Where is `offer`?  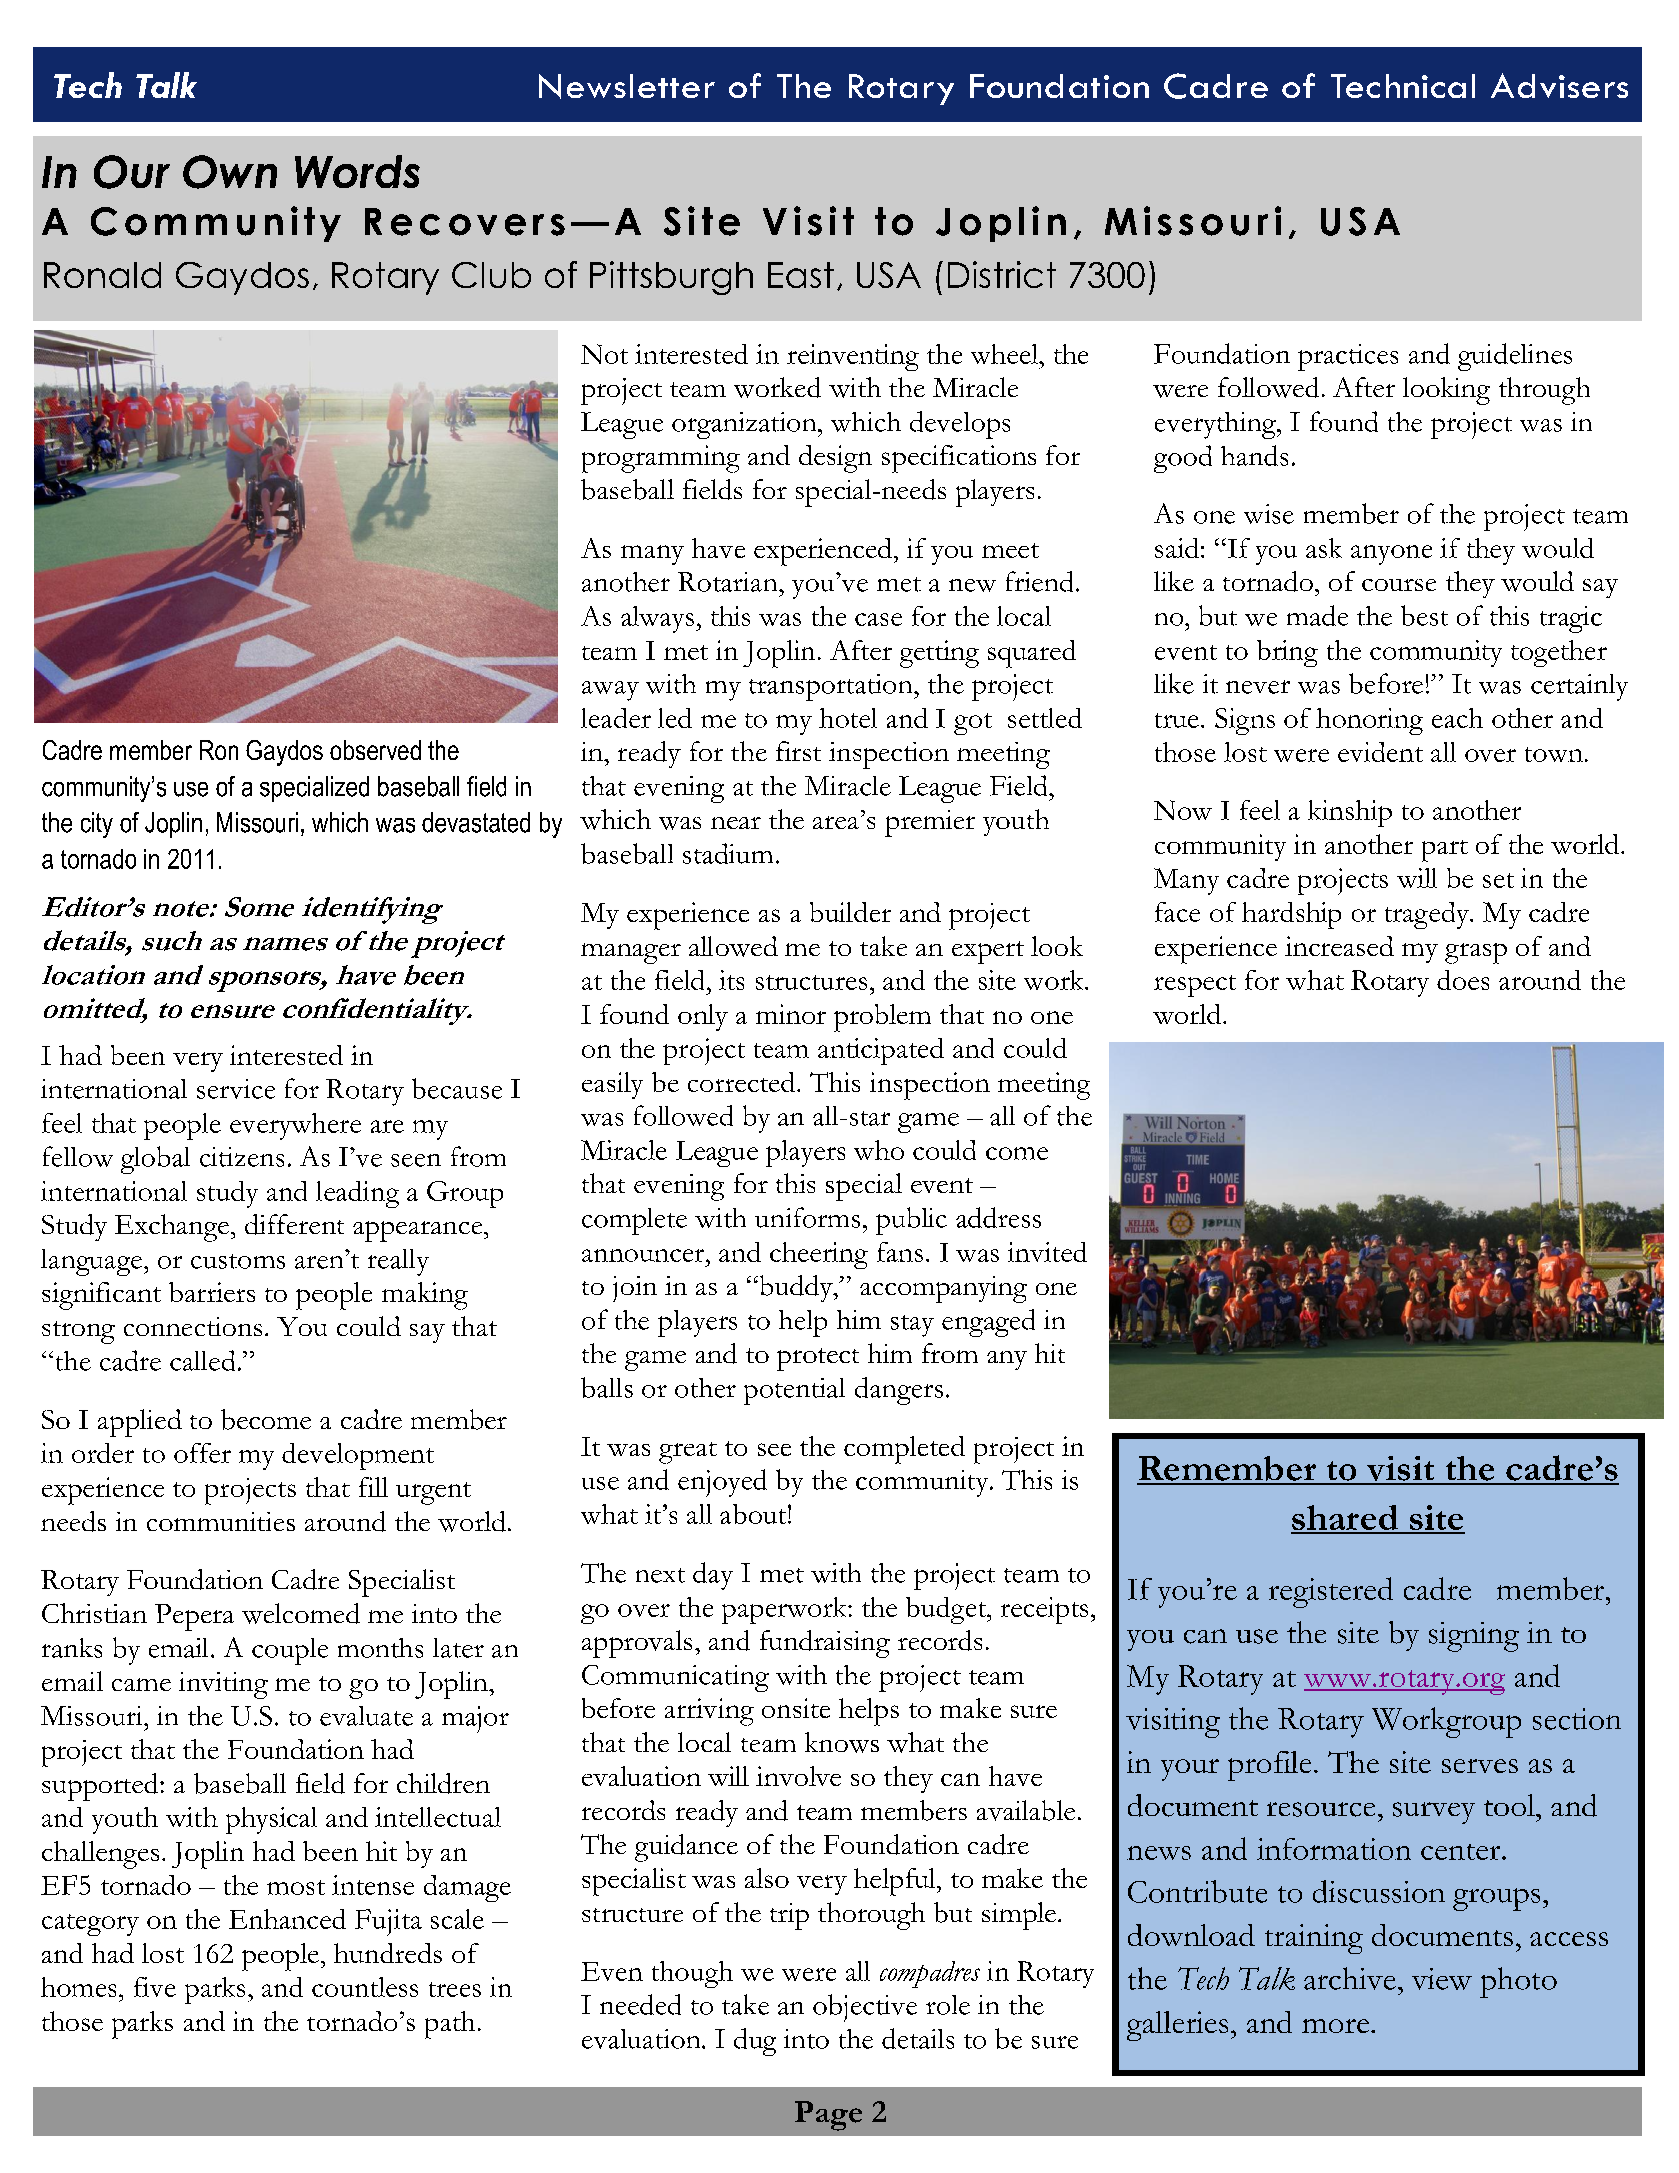 offer is located at coordinates (202, 1453).
